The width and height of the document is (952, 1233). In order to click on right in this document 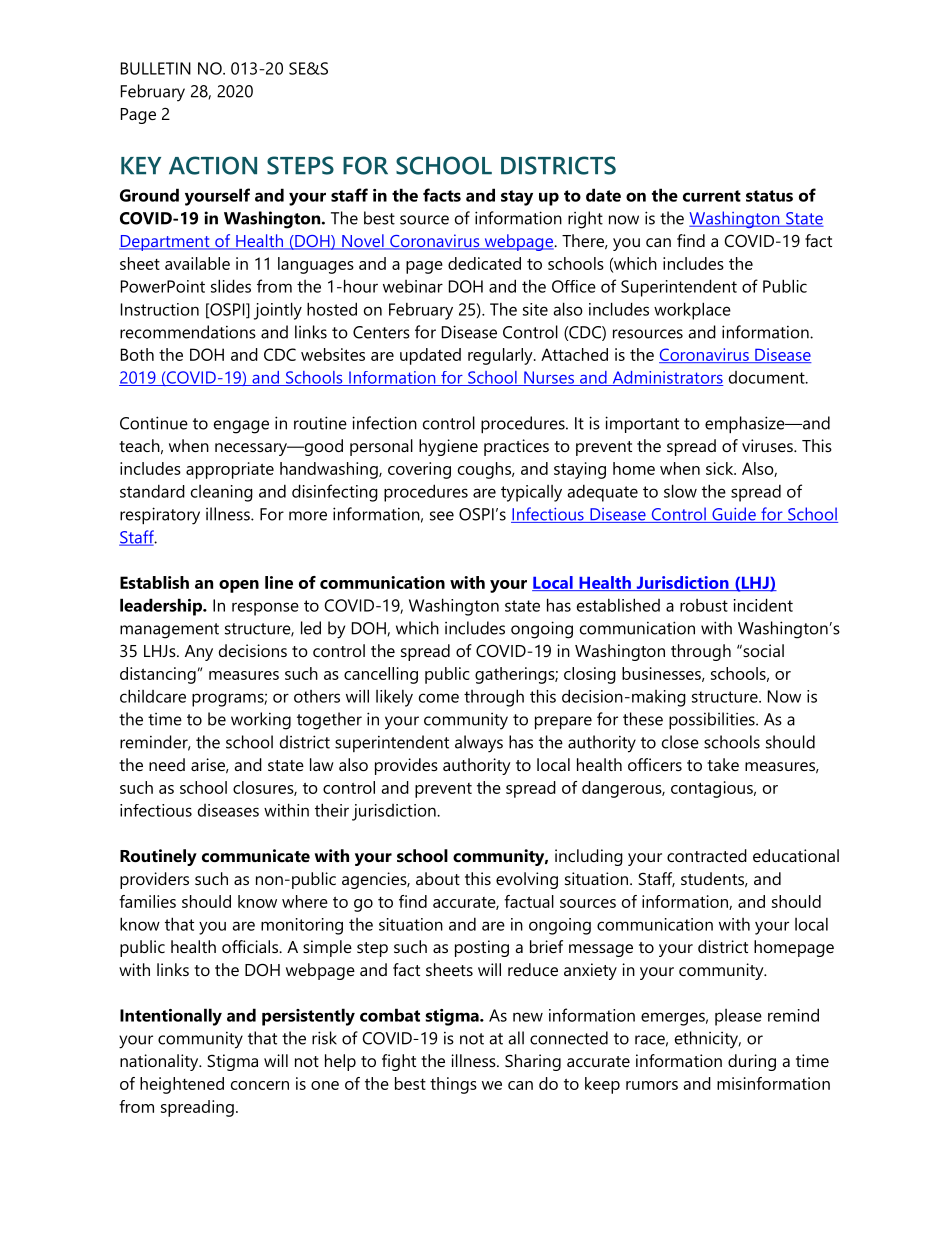, I will do `click(585, 220)`.
